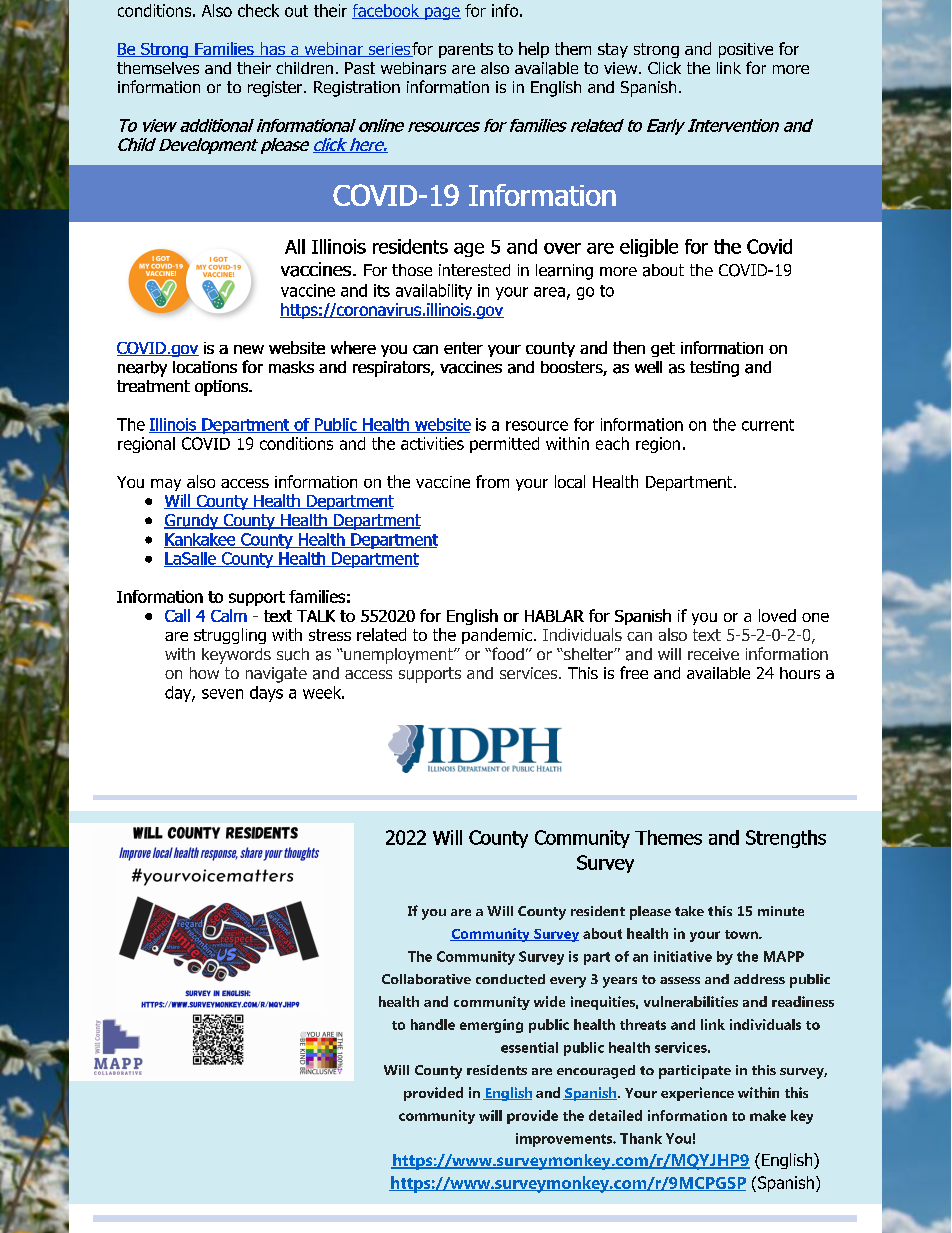  I want to click on Strengths, so click(786, 839).
